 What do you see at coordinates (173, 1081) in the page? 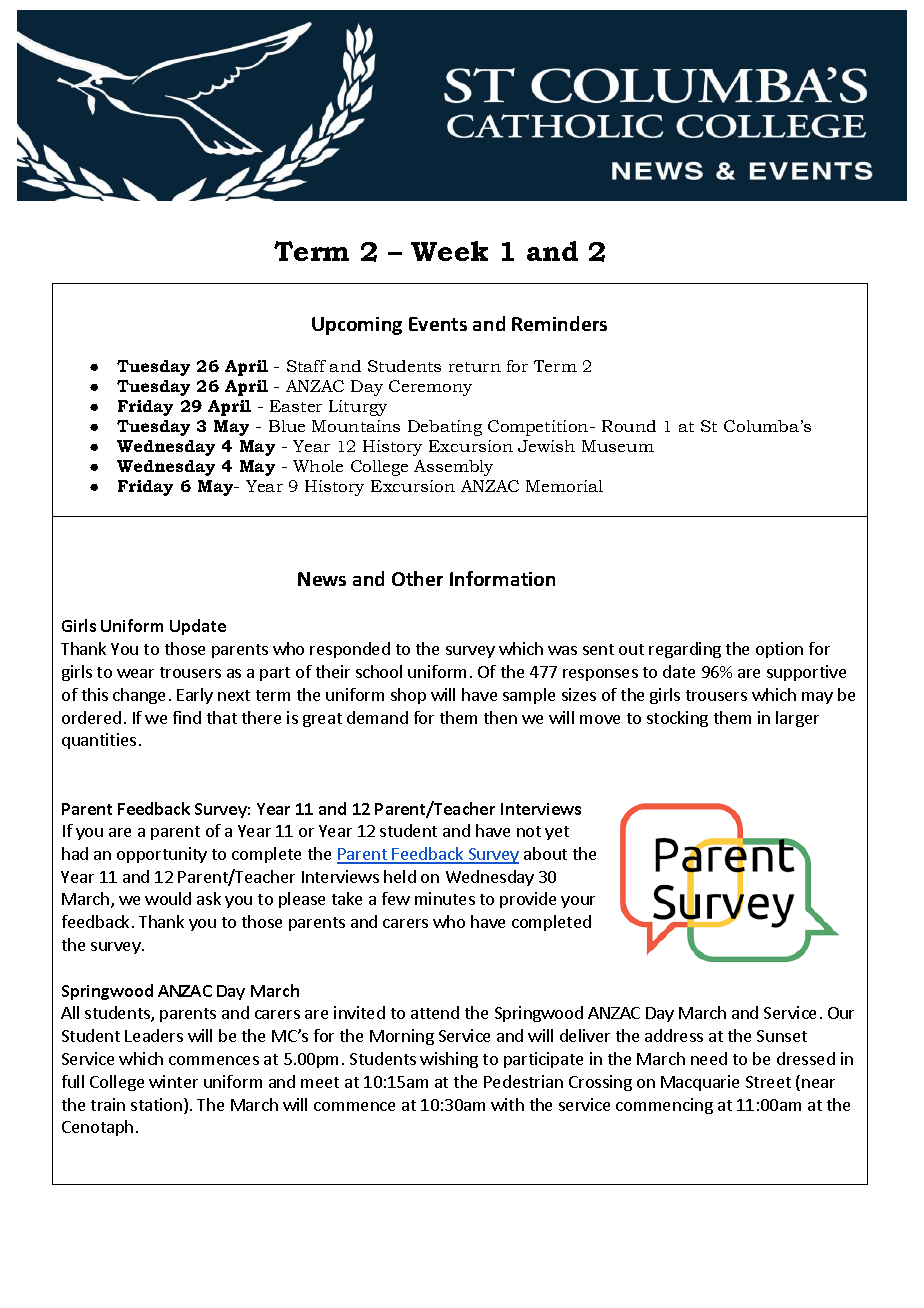
I see `winter` at bounding box center [173, 1081].
